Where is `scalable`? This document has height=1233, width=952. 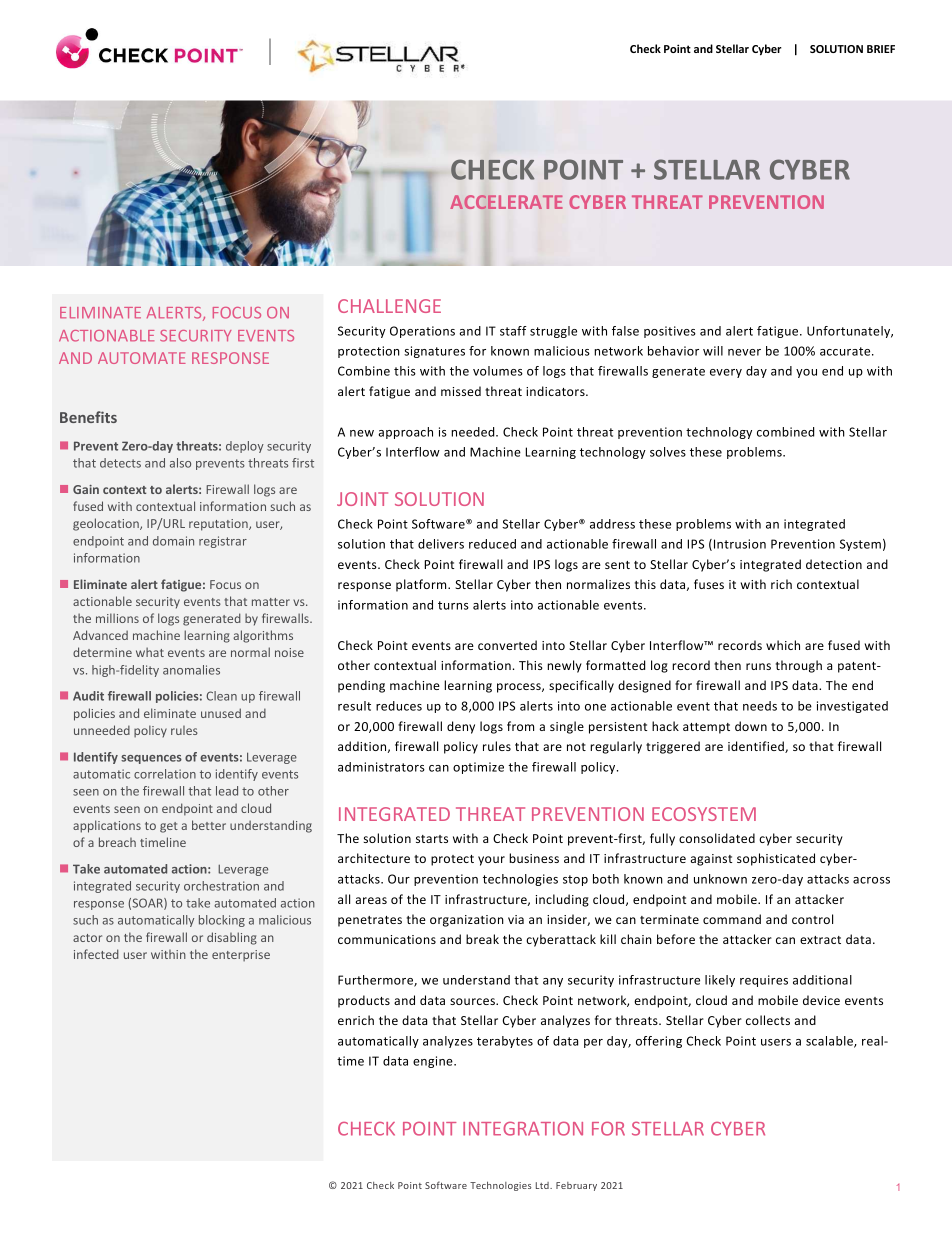 scalable is located at coordinates (830, 1042).
